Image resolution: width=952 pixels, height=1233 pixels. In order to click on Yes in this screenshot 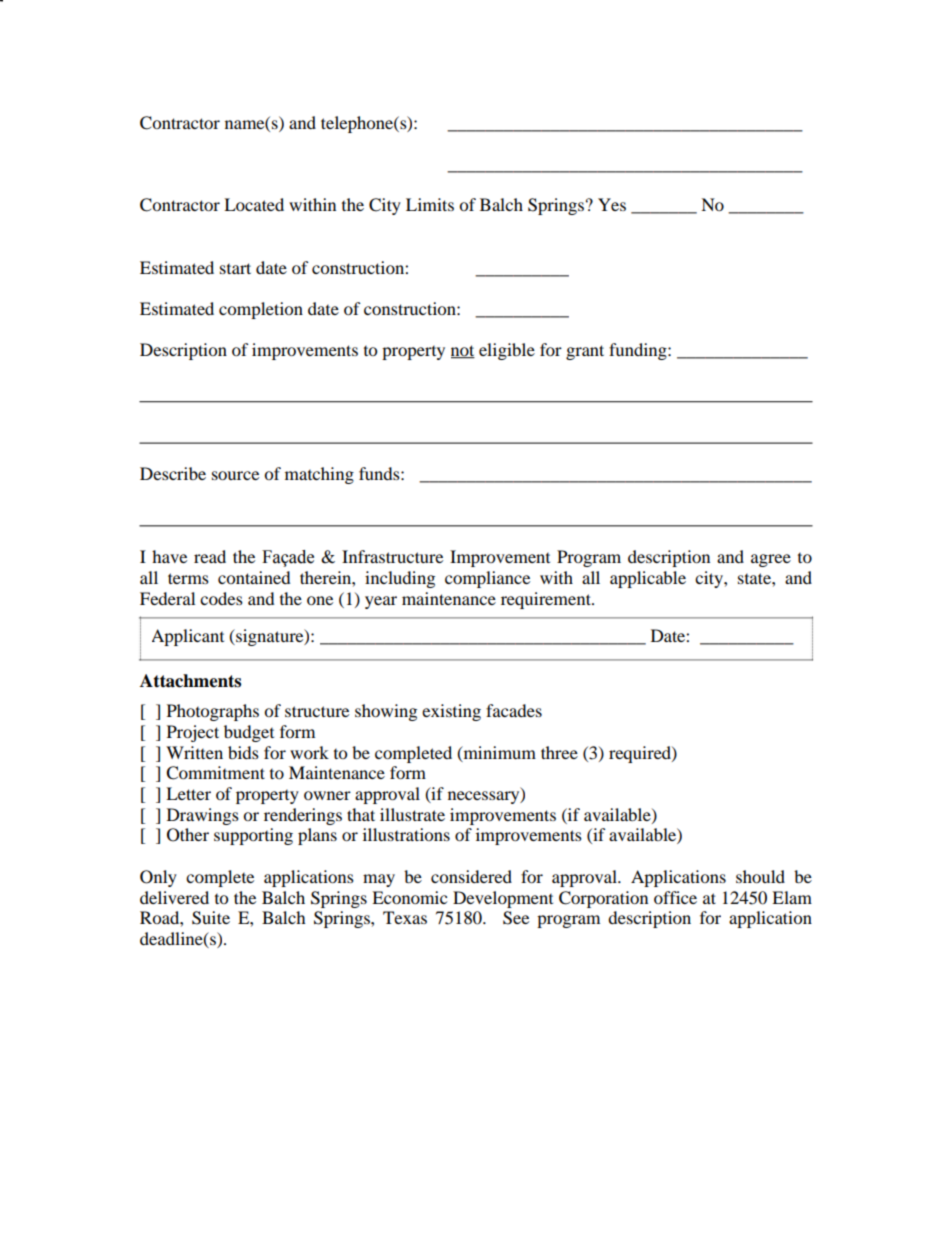, I will do `click(612, 204)`.
